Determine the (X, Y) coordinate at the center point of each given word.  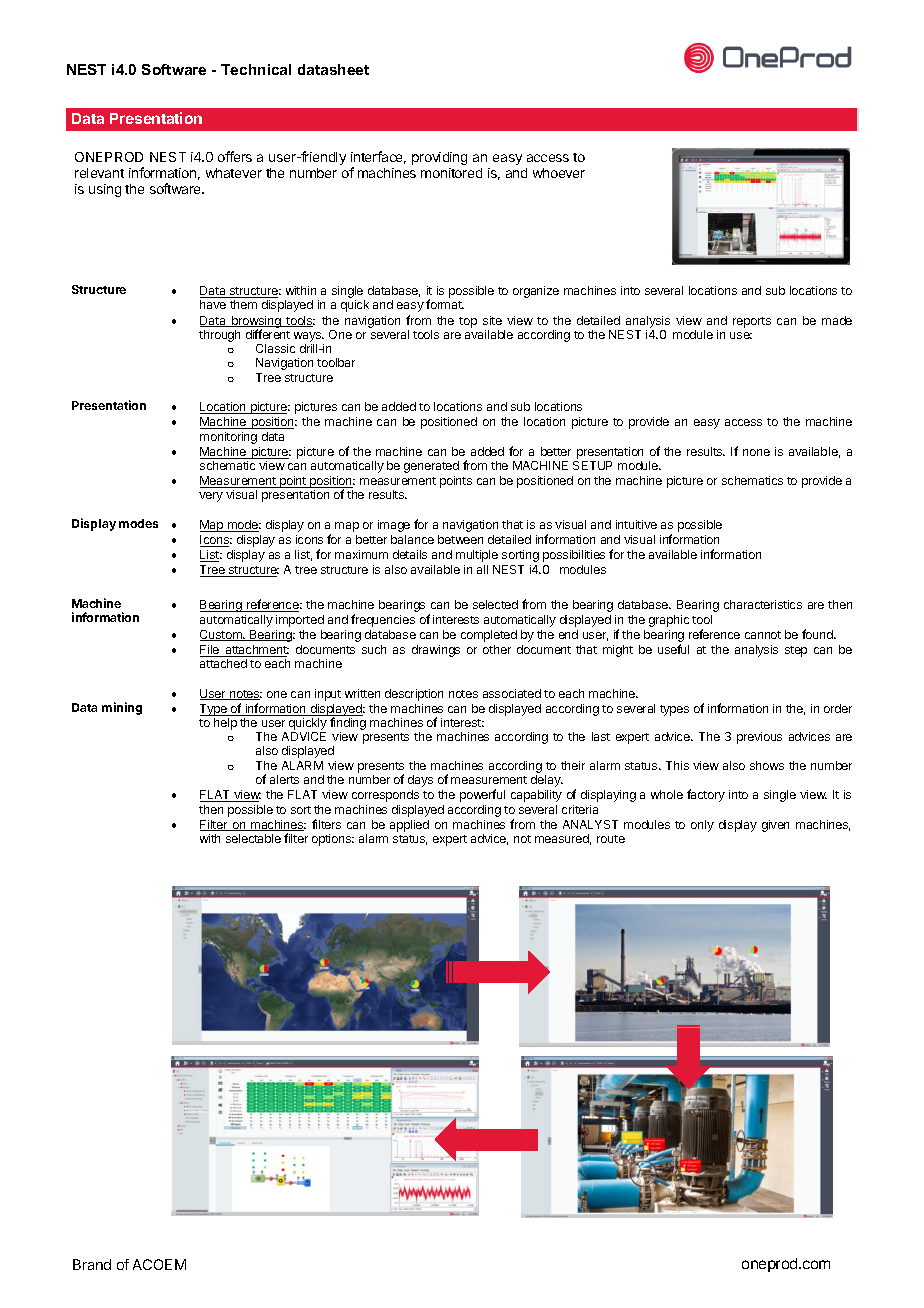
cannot (763, 635)
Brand (92, 1264)
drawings (436, 651)
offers (235, 156)
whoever (559, 173)
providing (439, 158)
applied (409, 826)
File (211, 651)
